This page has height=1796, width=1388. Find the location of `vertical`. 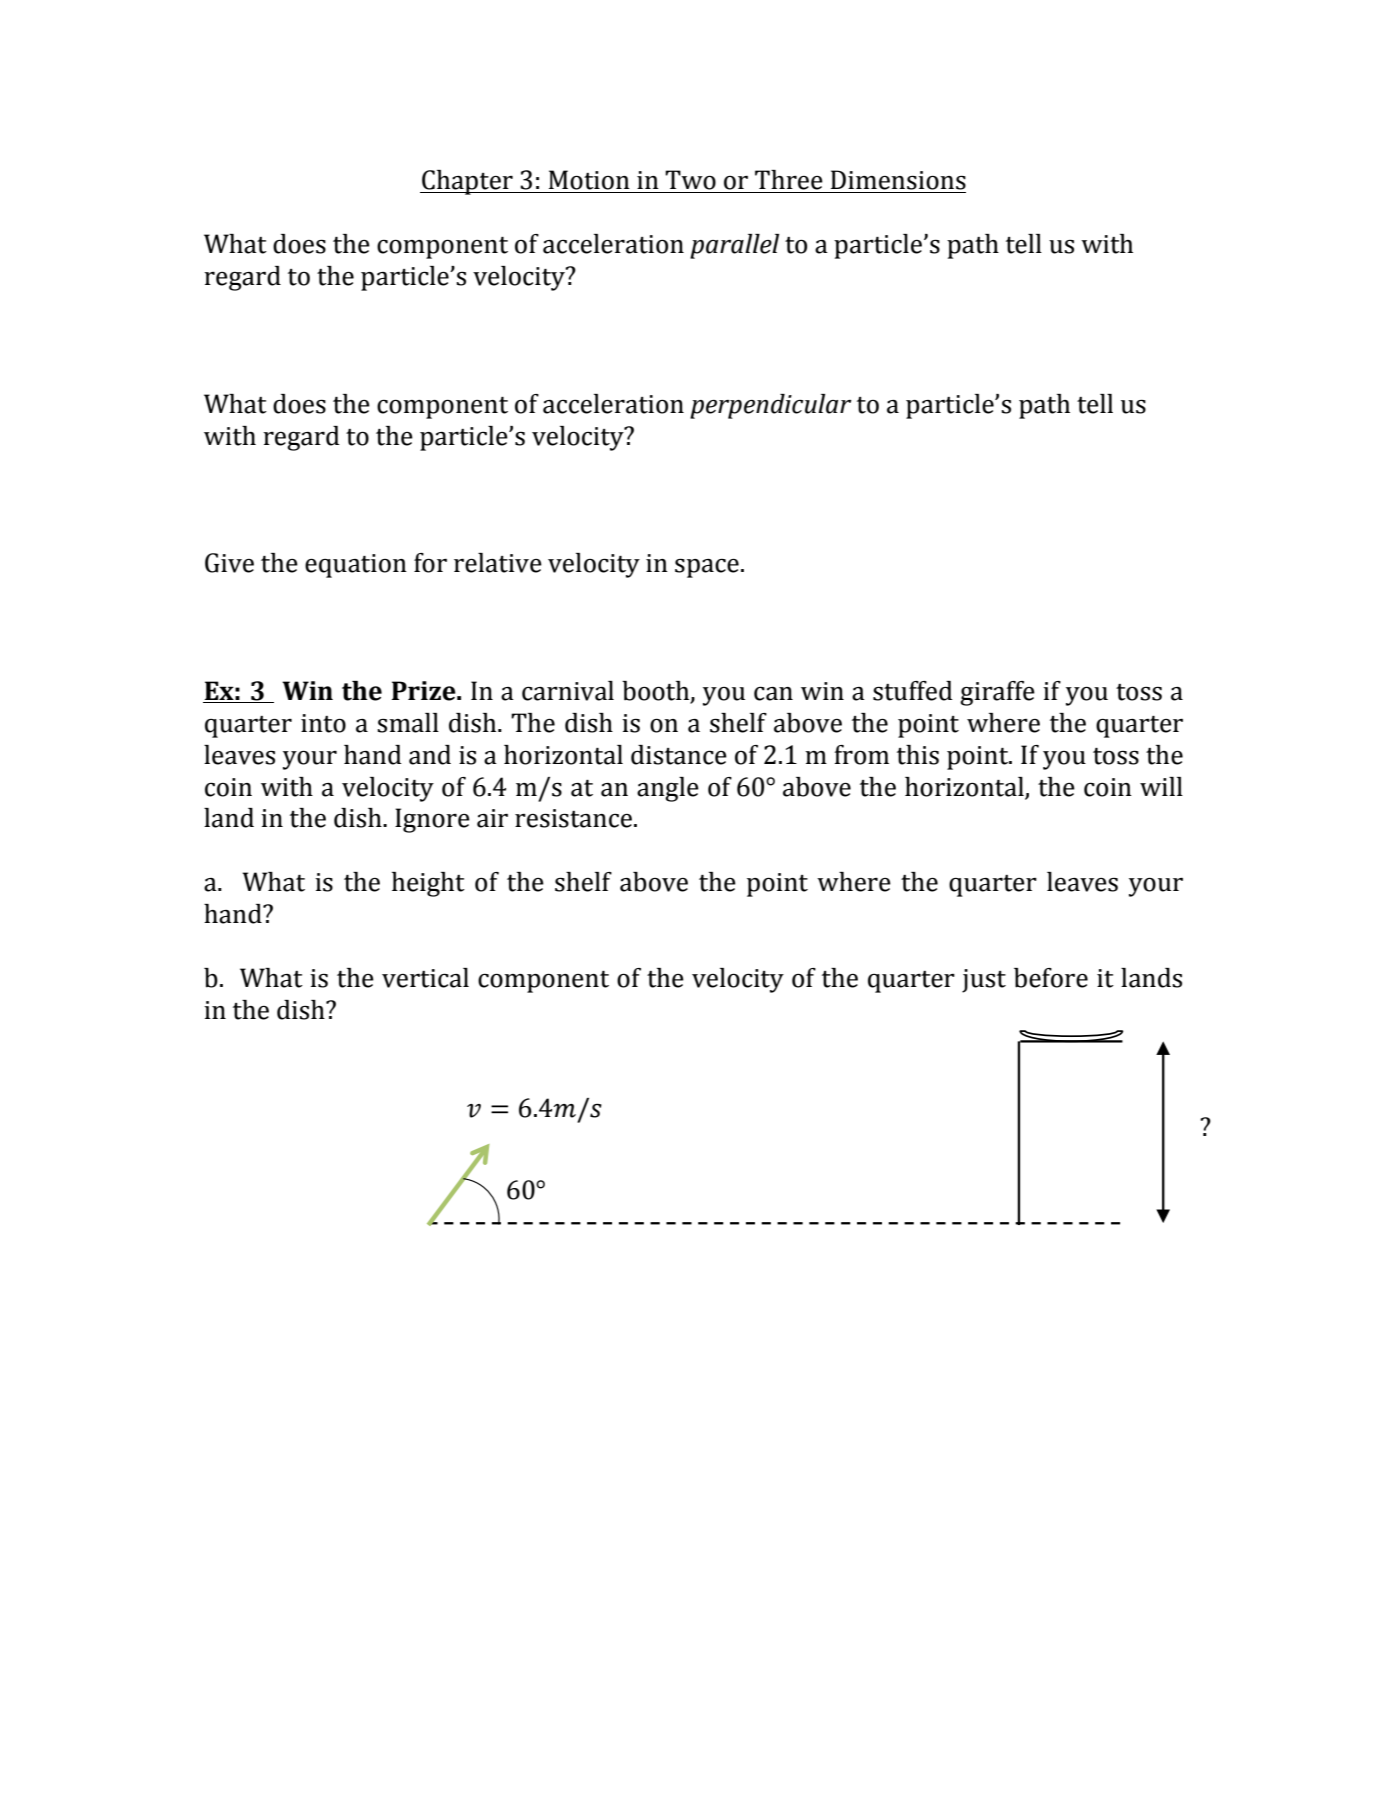

vertical is located at coordinates (425, 978).
